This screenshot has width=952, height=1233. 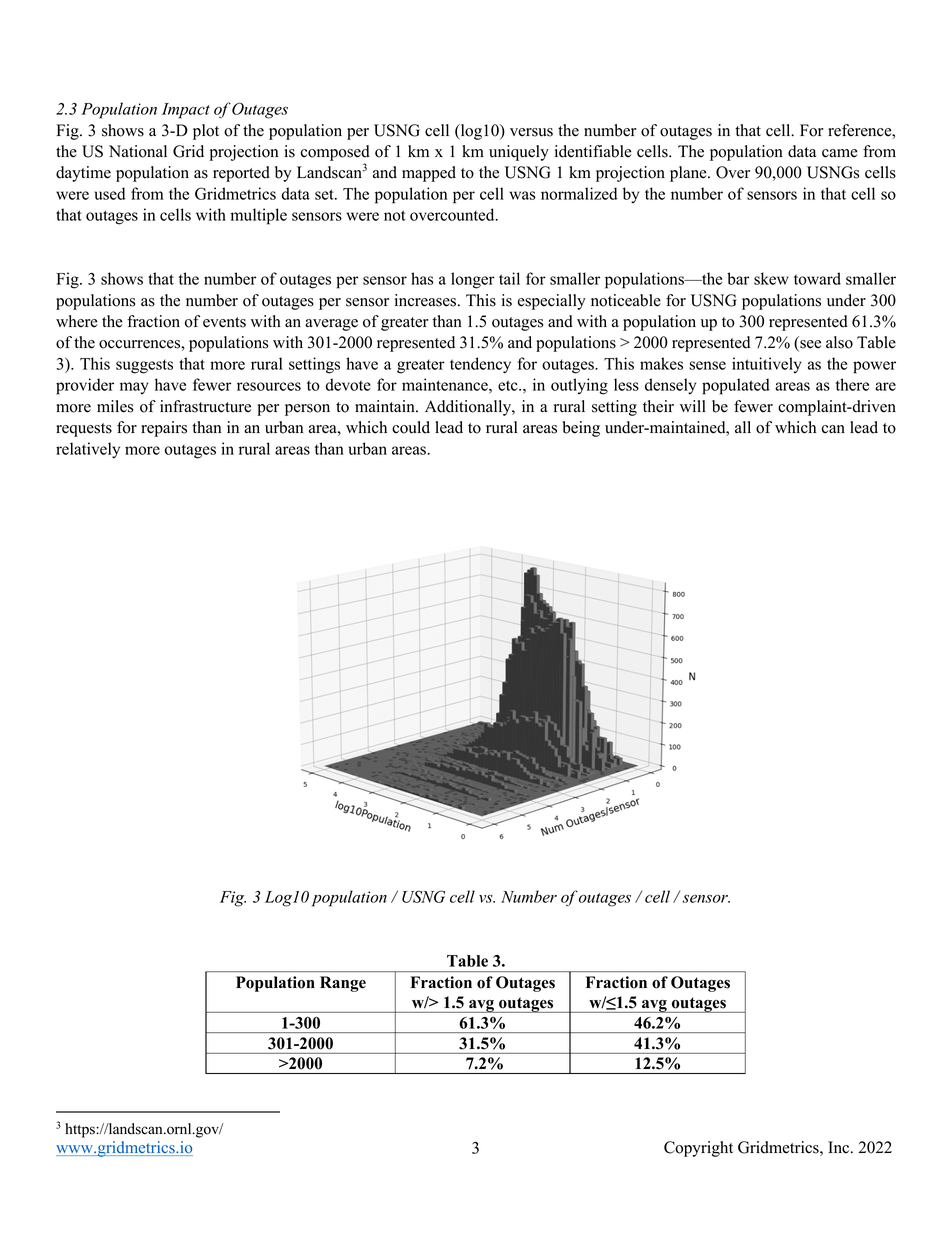 I want to click on will, so click(x=693, y=406).
